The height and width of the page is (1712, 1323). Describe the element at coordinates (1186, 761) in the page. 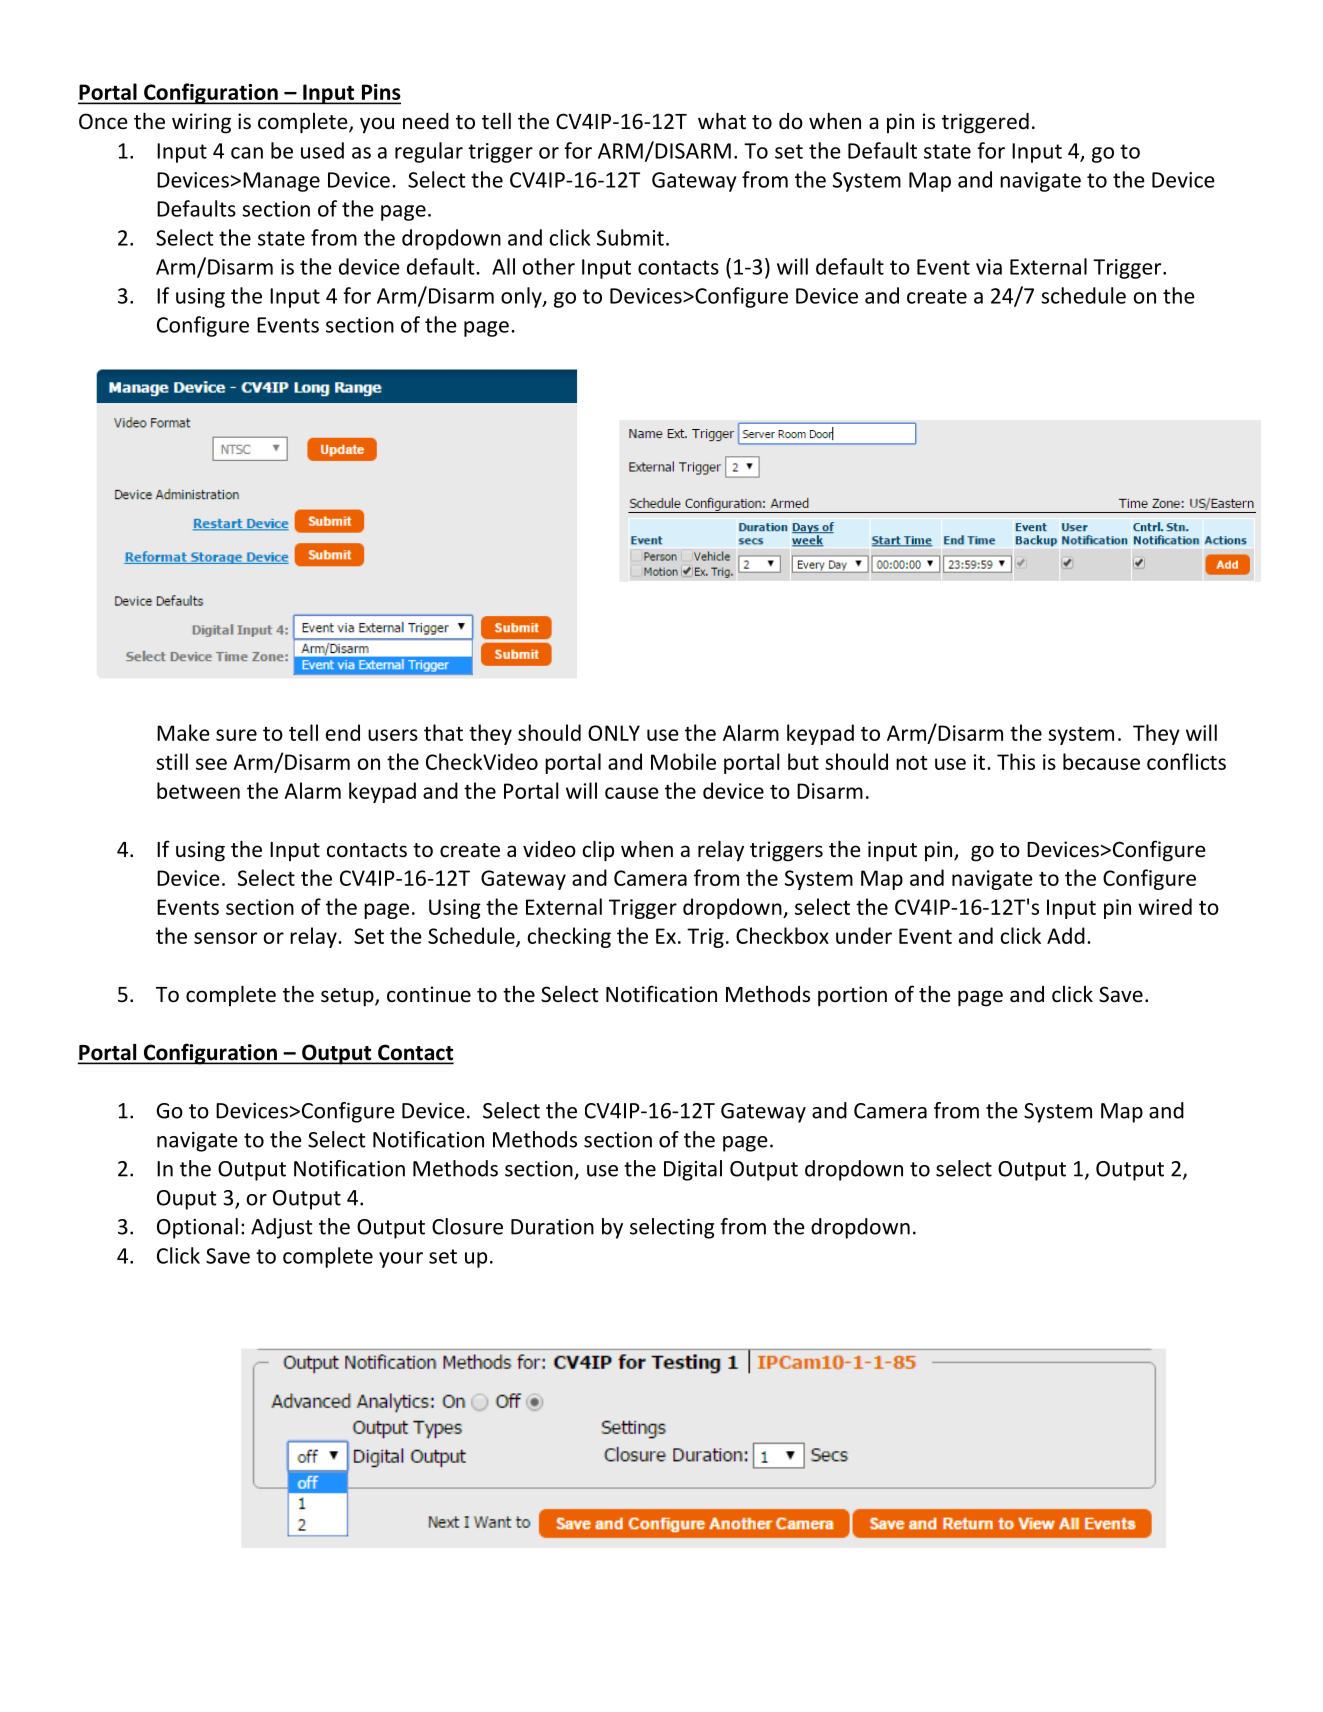

I see `conflicts` at that location.
